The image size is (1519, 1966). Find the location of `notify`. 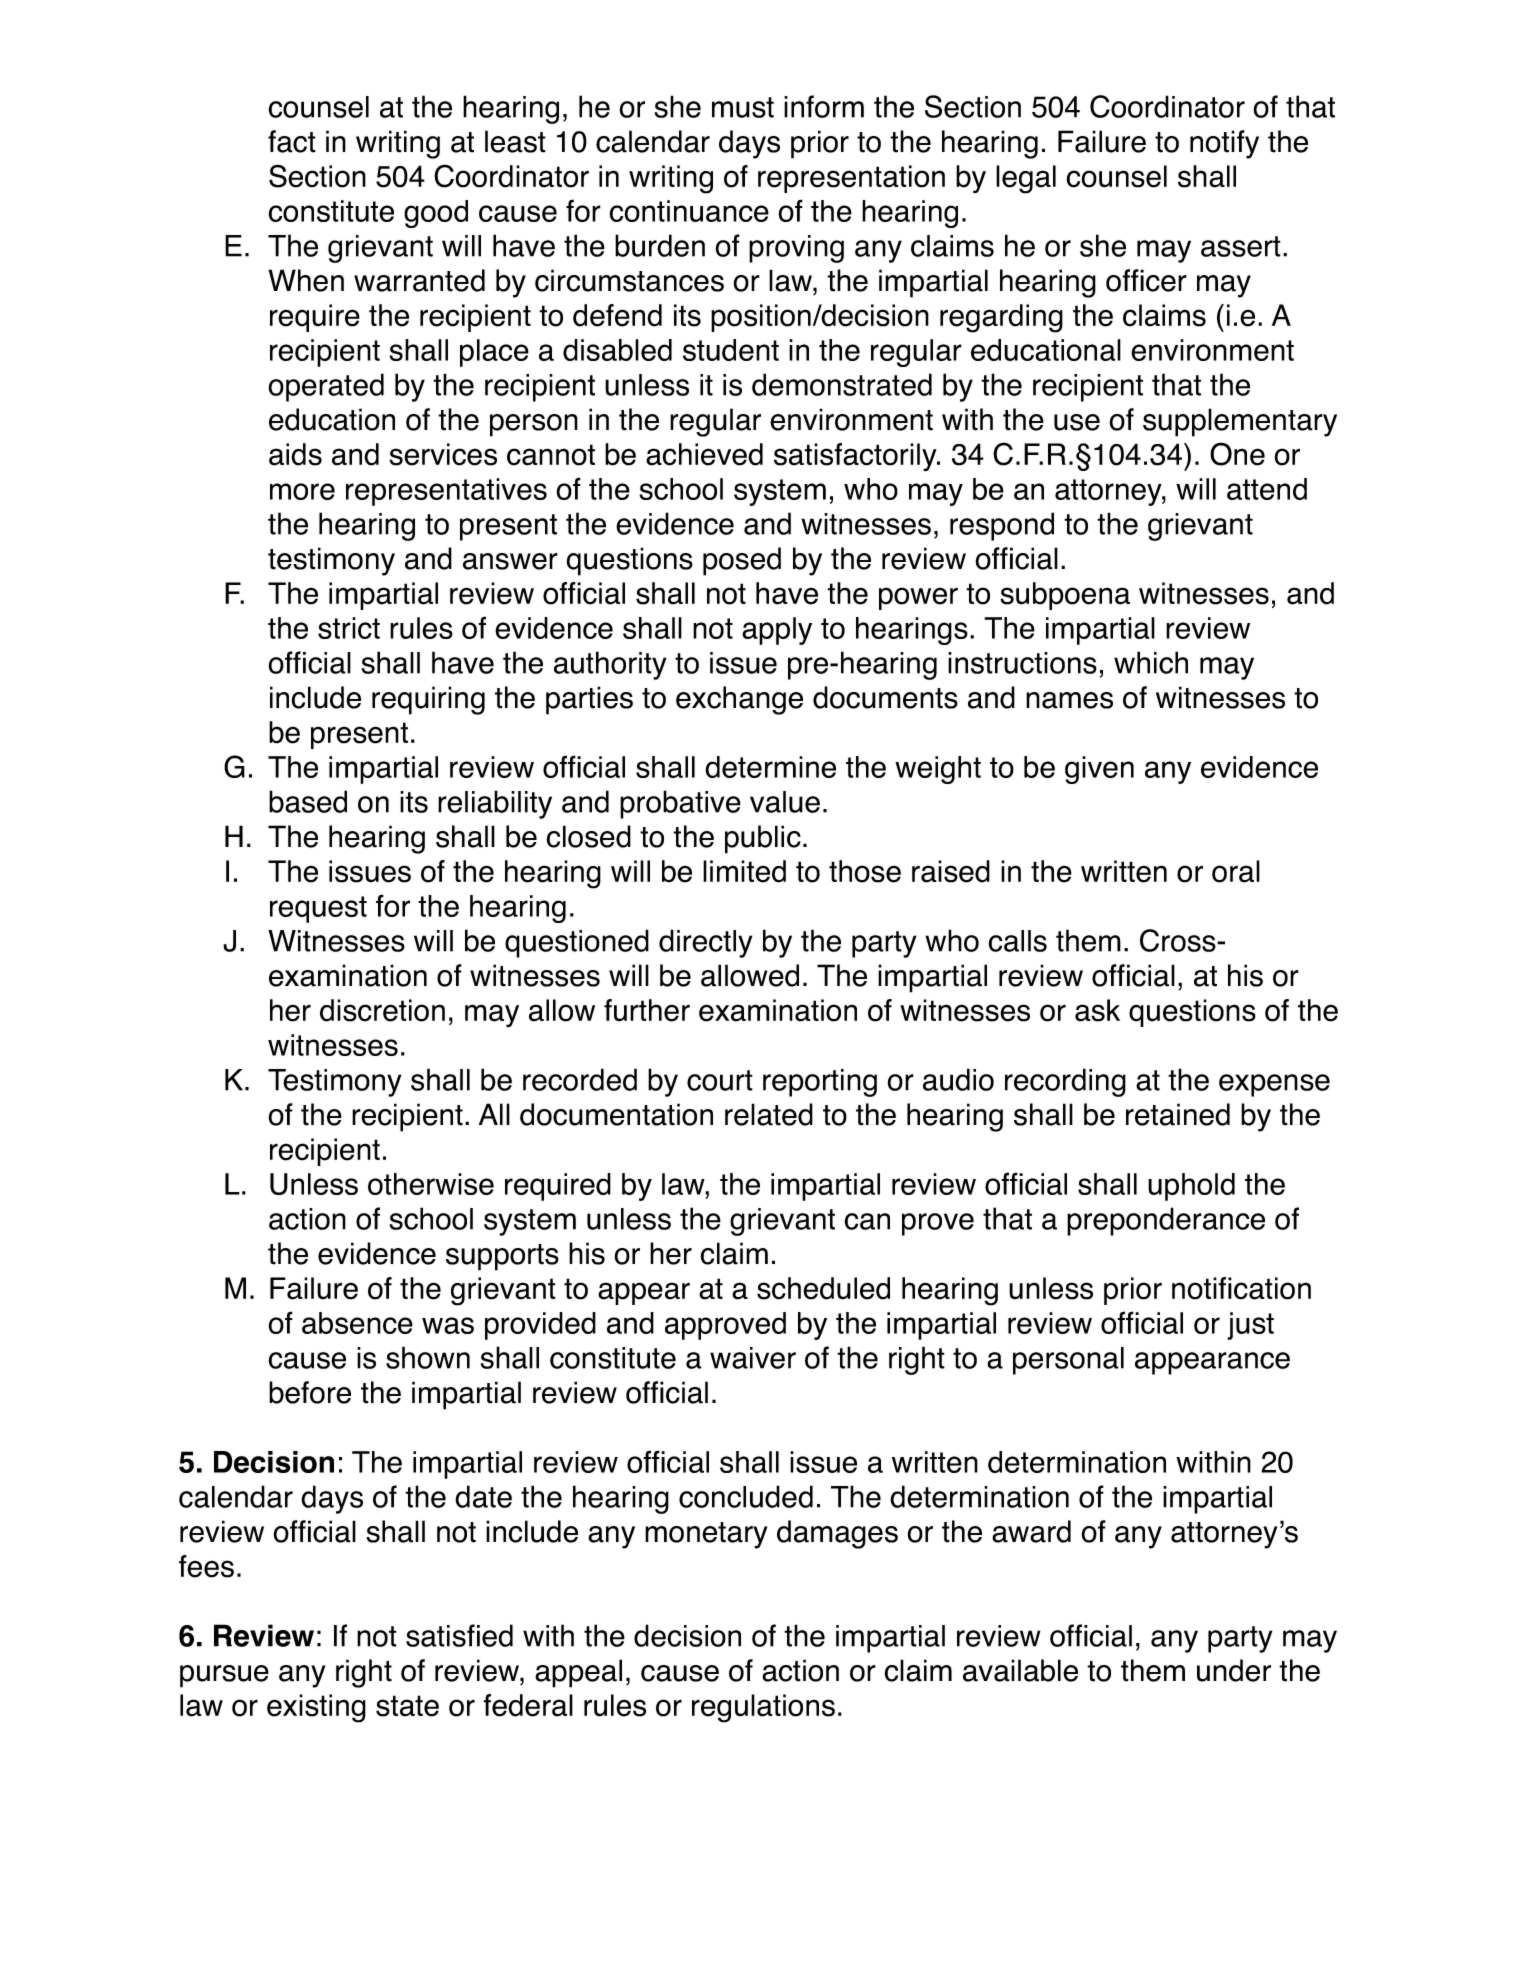

notify is located at coordinates (1224, 144).
